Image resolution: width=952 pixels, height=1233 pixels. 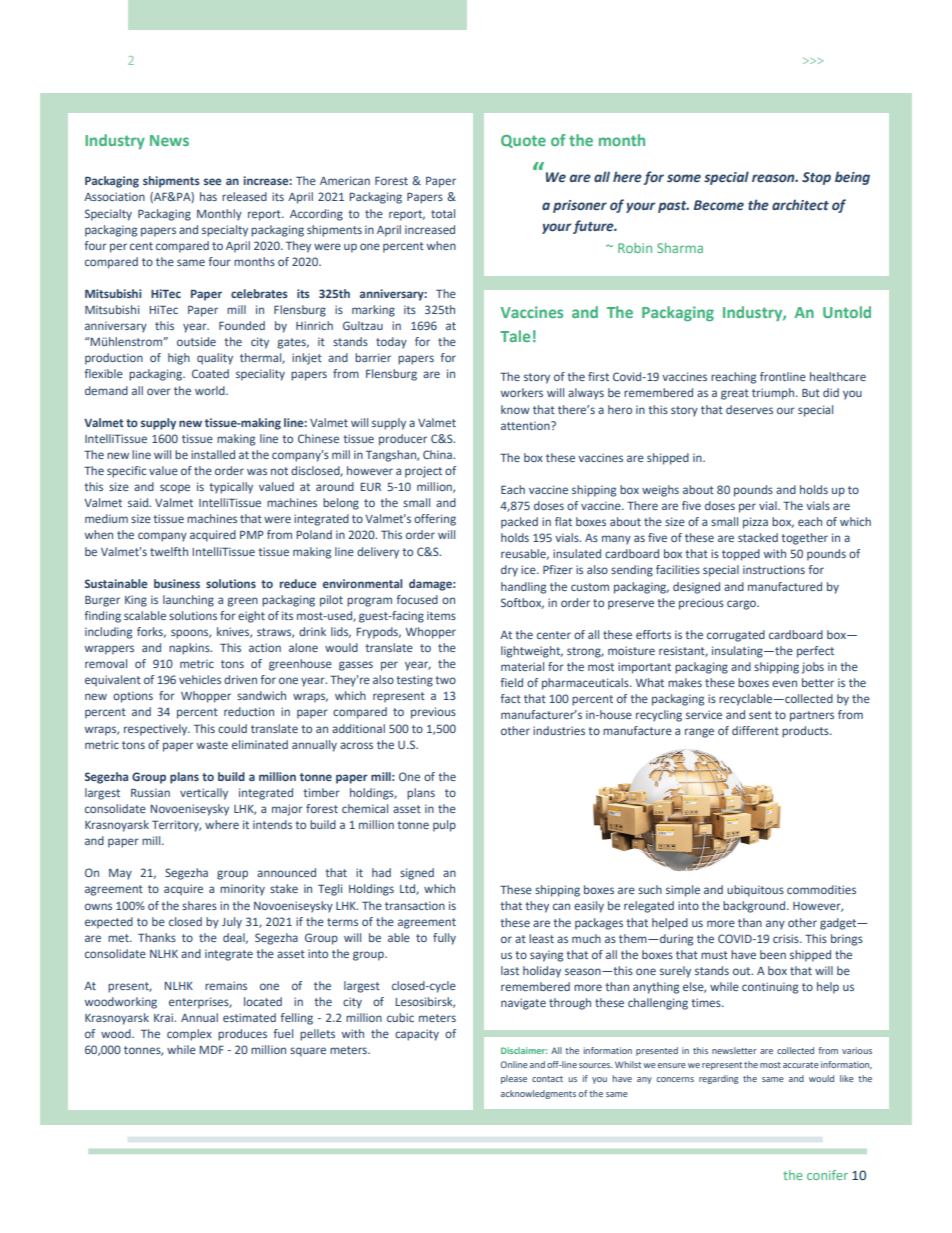 What do you see at coordinates (514, 1079) in the screenshot?
I see `please` at bounding box center [514, 1079].
